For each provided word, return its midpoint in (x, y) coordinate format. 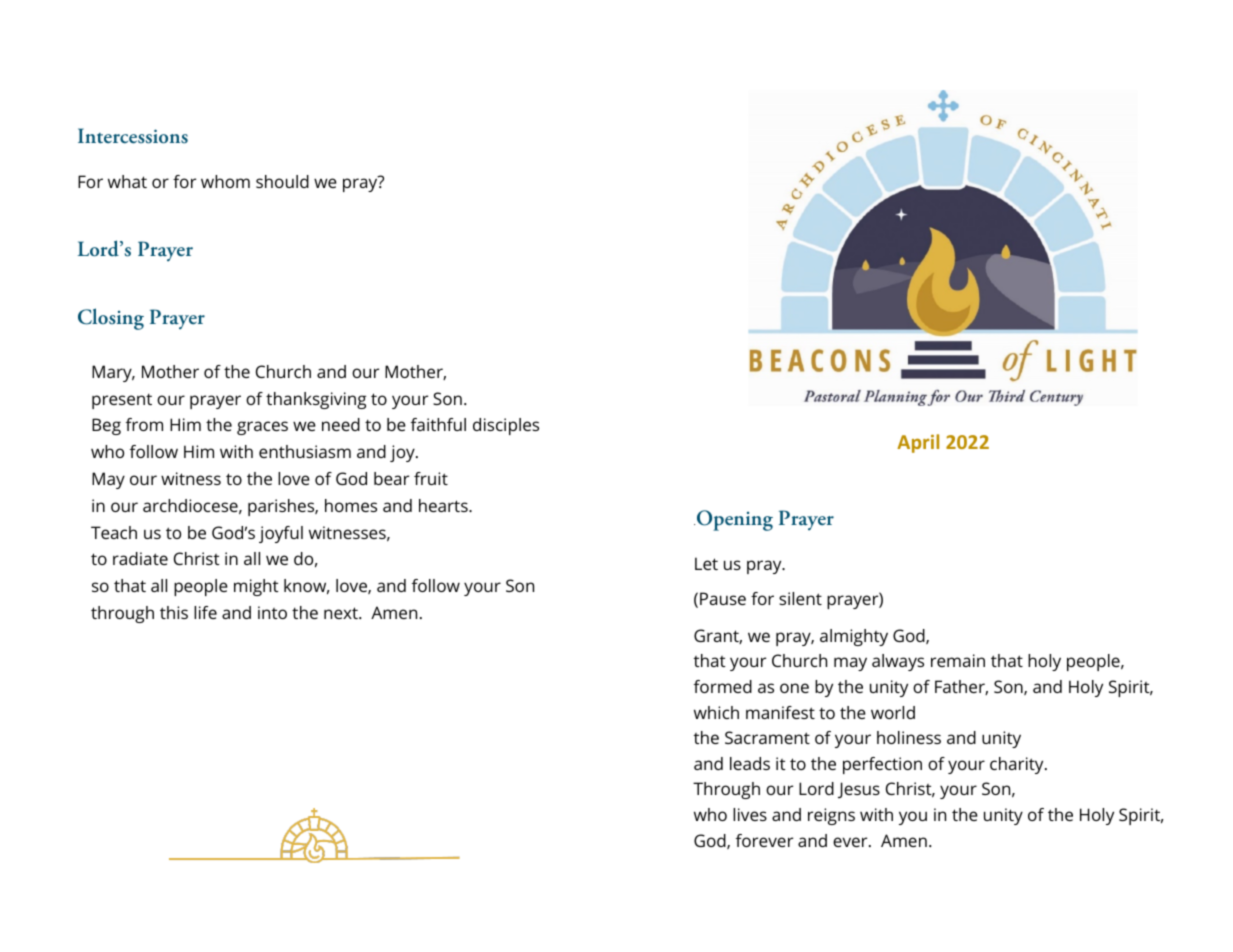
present (122, 401)
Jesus (859, 790)
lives (750, 814)
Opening (733, 520)
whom (225, 181)
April (918, 443)
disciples (506, 426)
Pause (723, 598)
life (205, 612)
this (174, 612)
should (282, 181)
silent (800, 598)
